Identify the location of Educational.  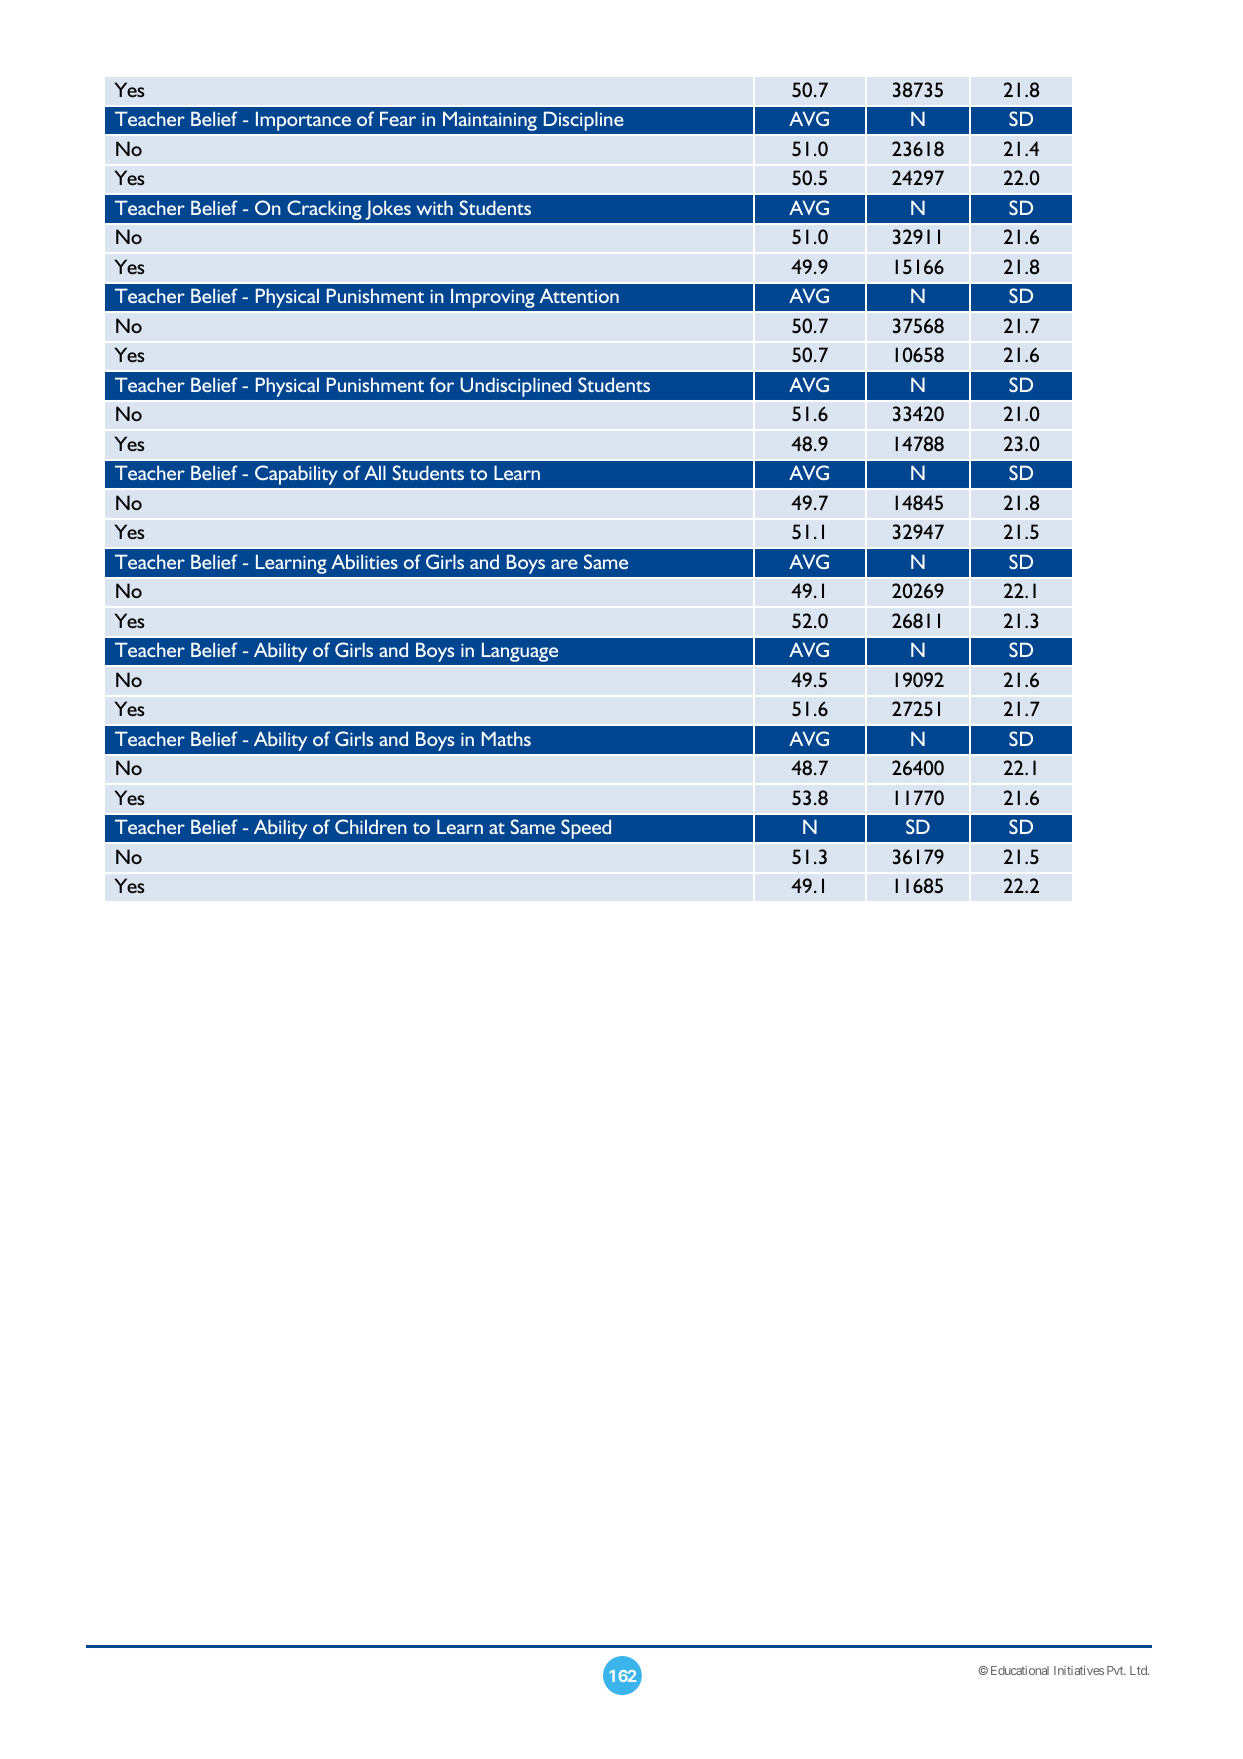
(1020, 1670).
